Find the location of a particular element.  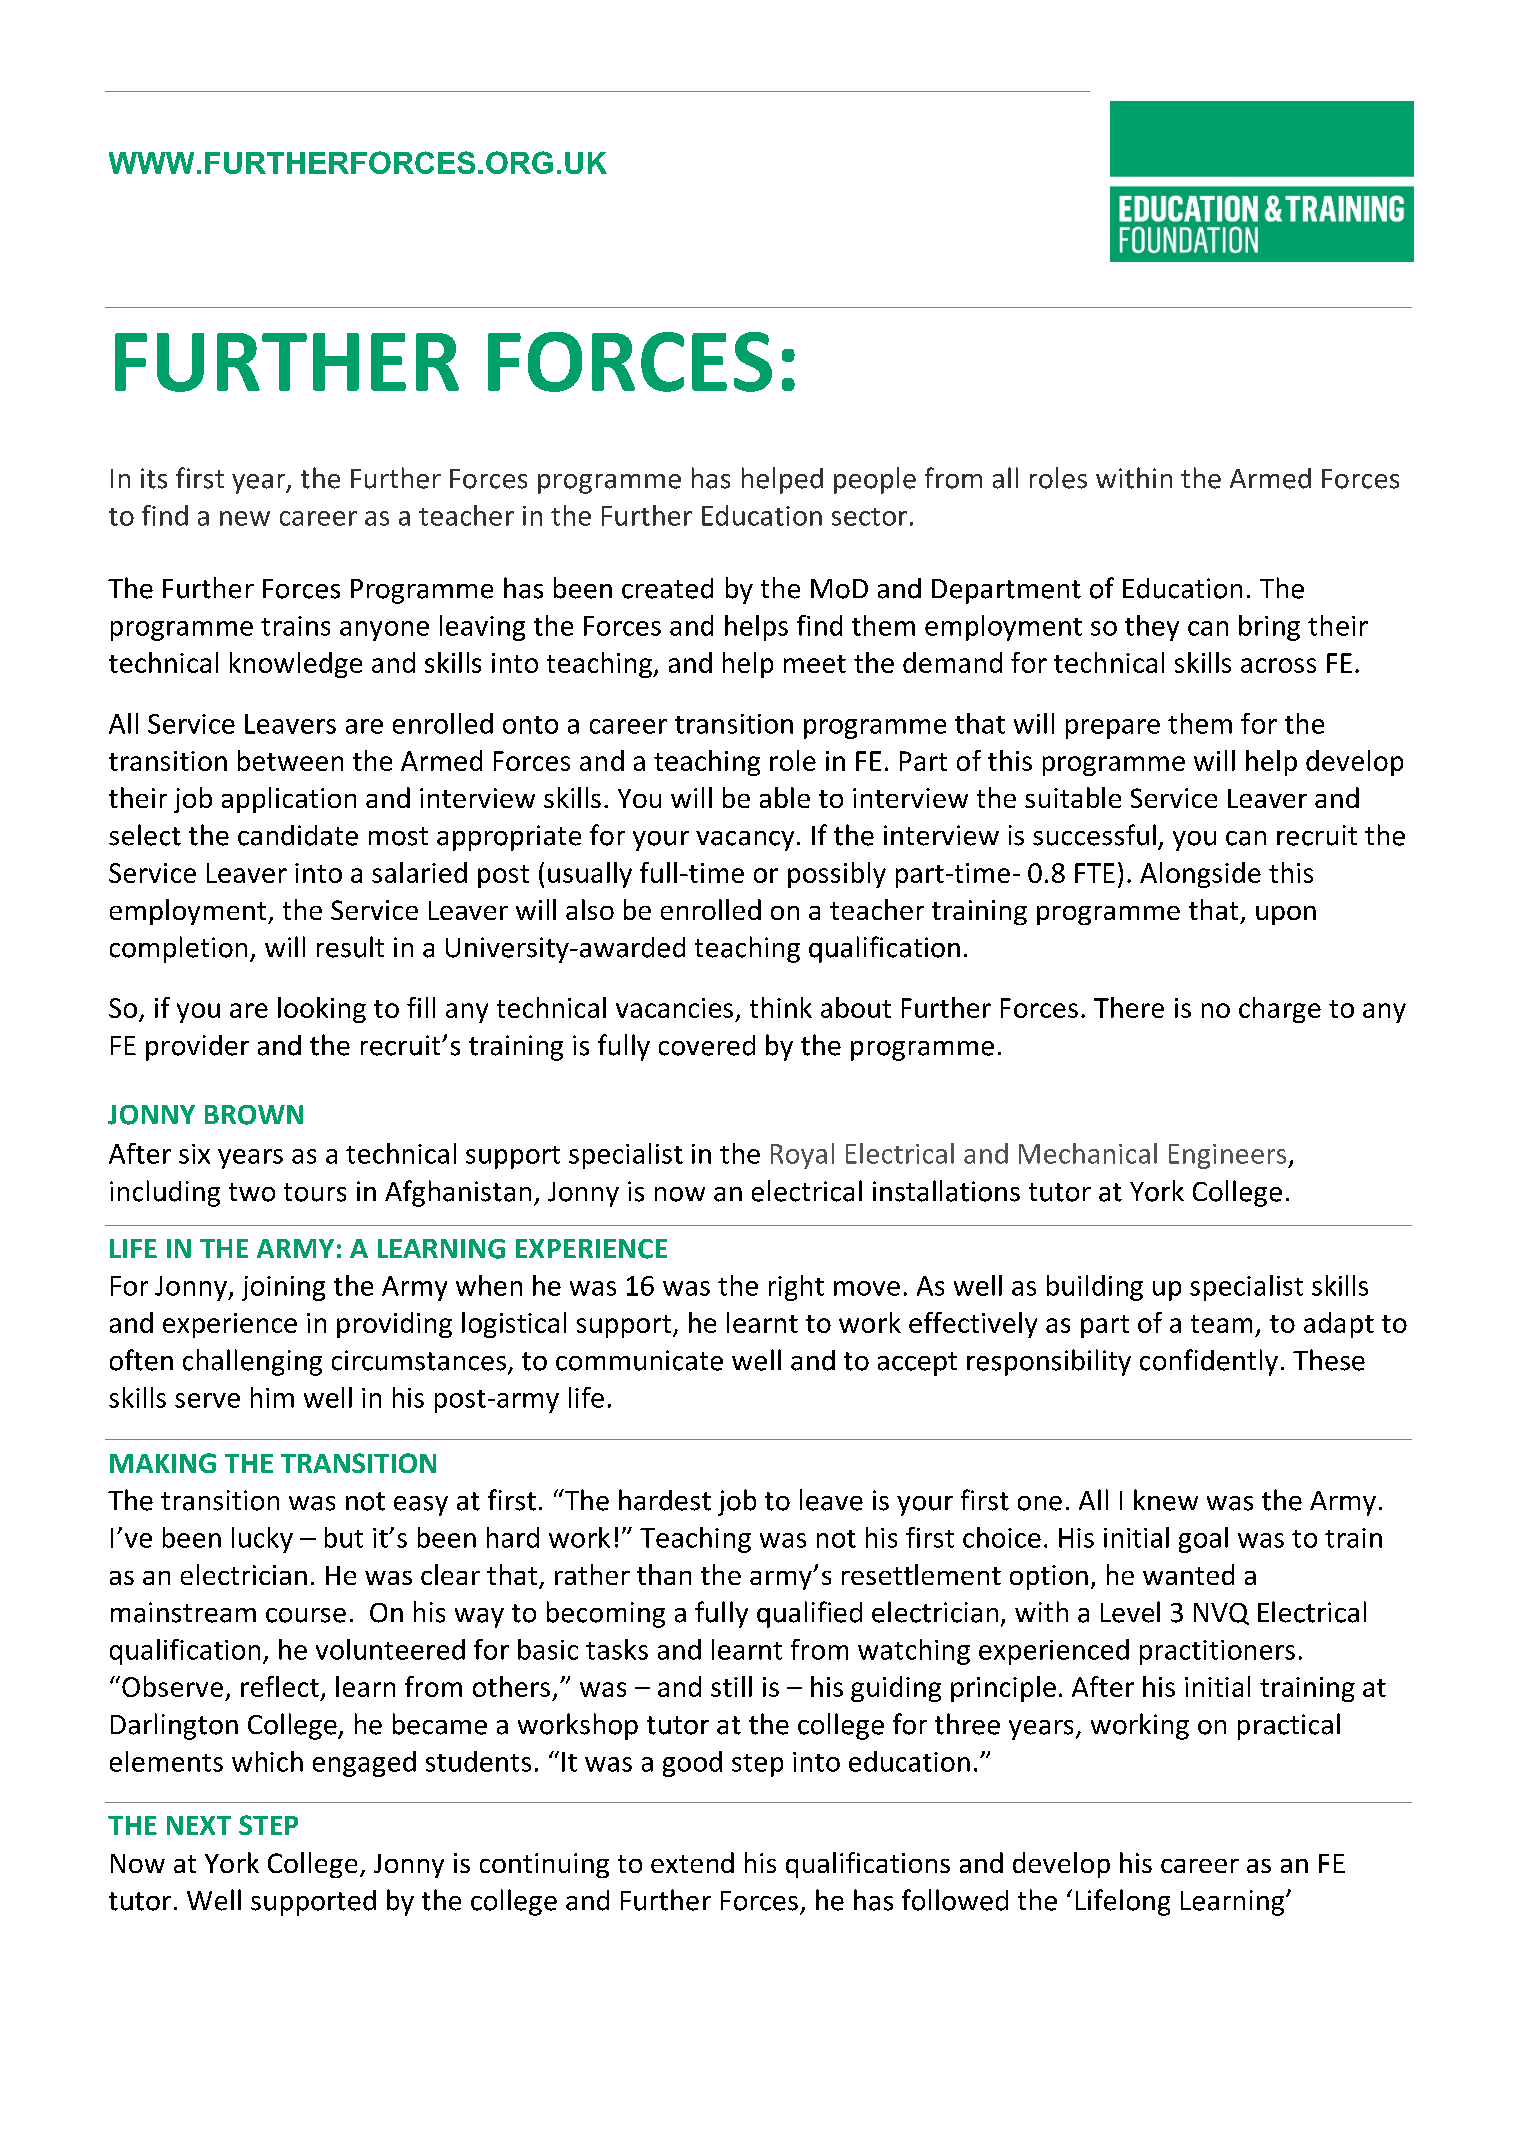

they is located at coordinates (1152, 628).
